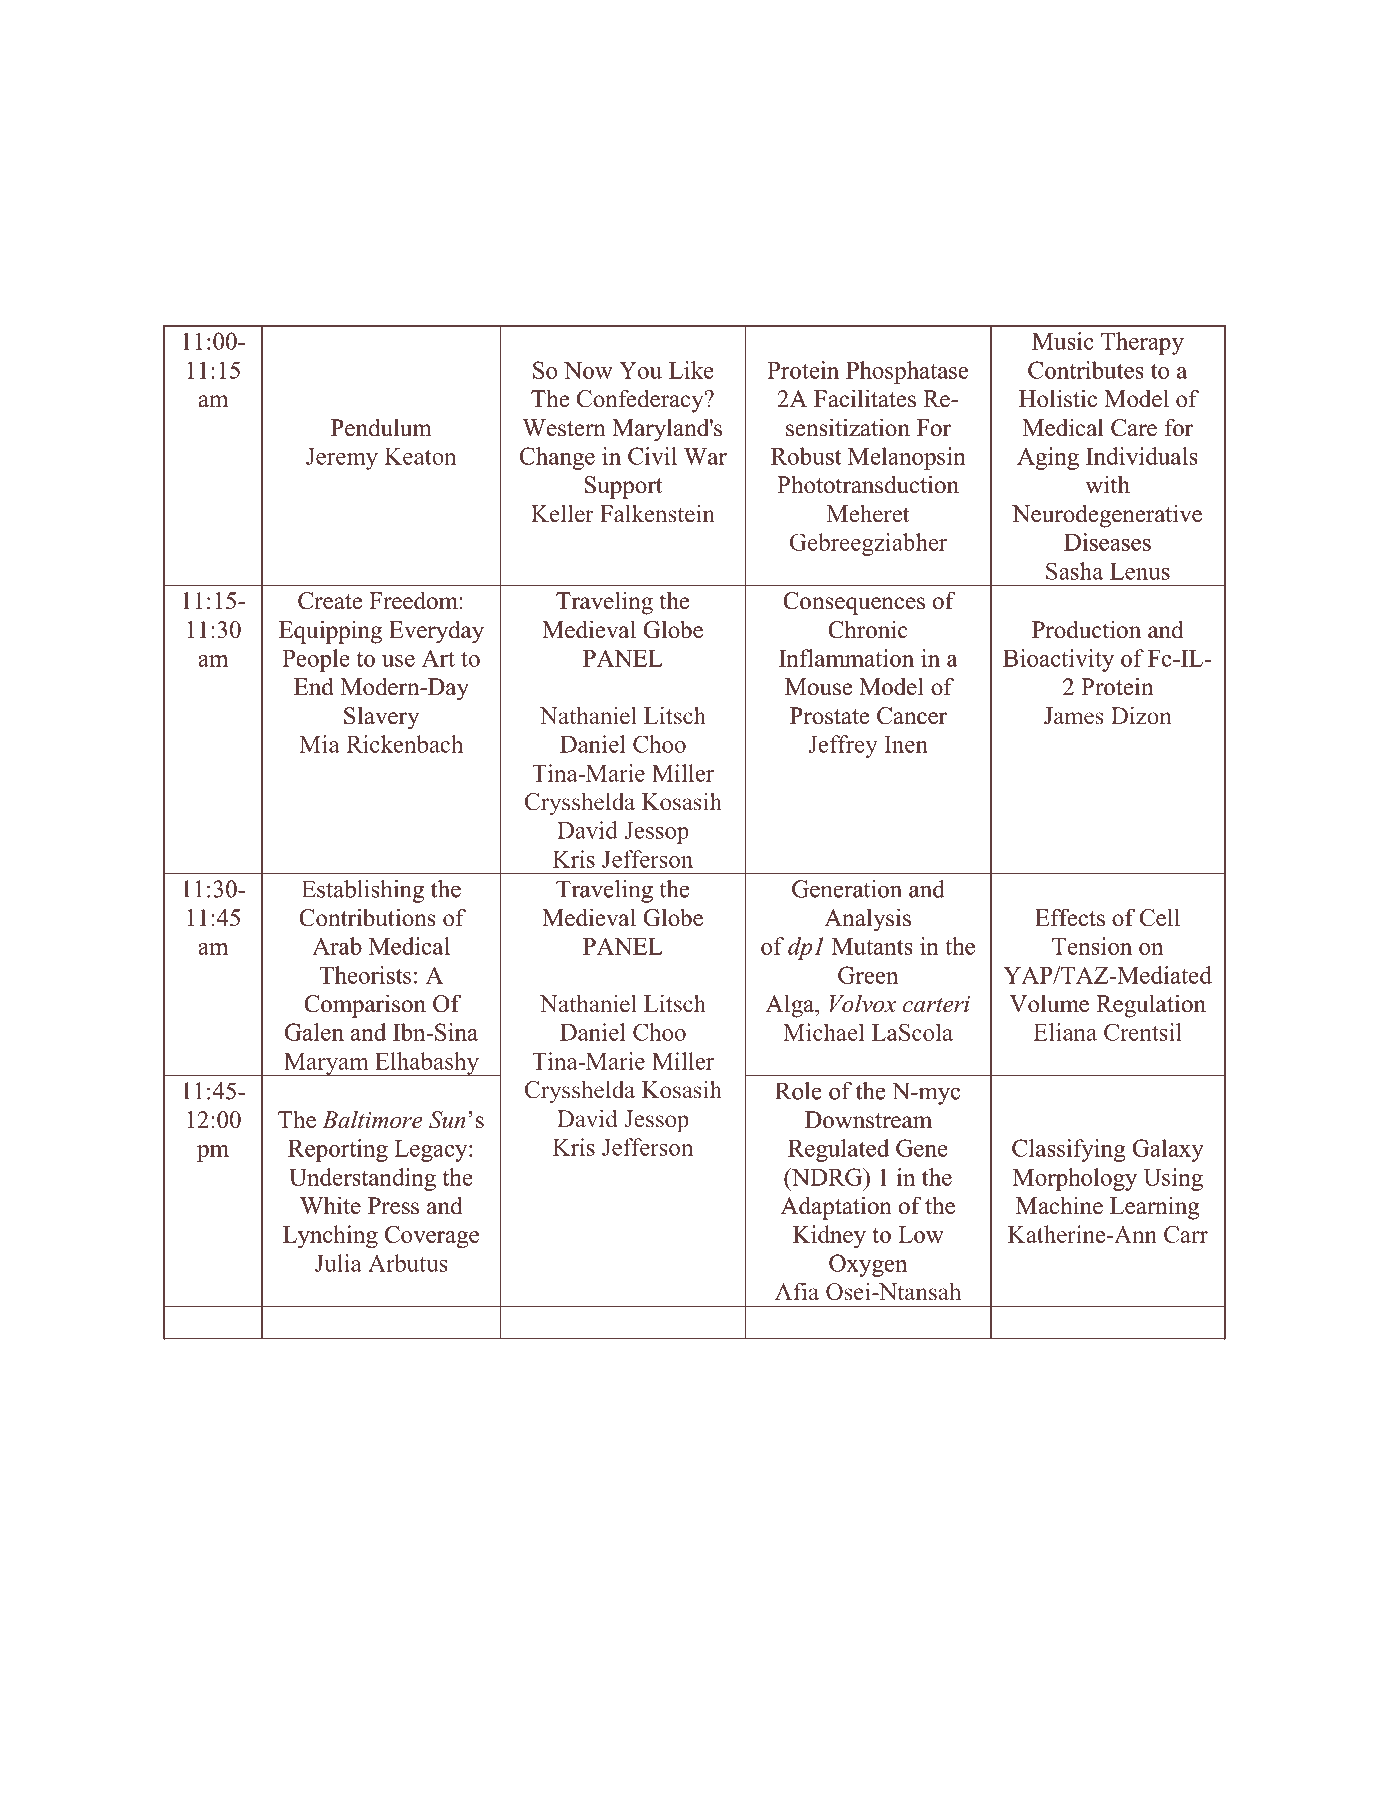  What do you see at coordinates (1086, 370) in the screenshot?
I see `Contributes` at bounding box center [1086, 370].
